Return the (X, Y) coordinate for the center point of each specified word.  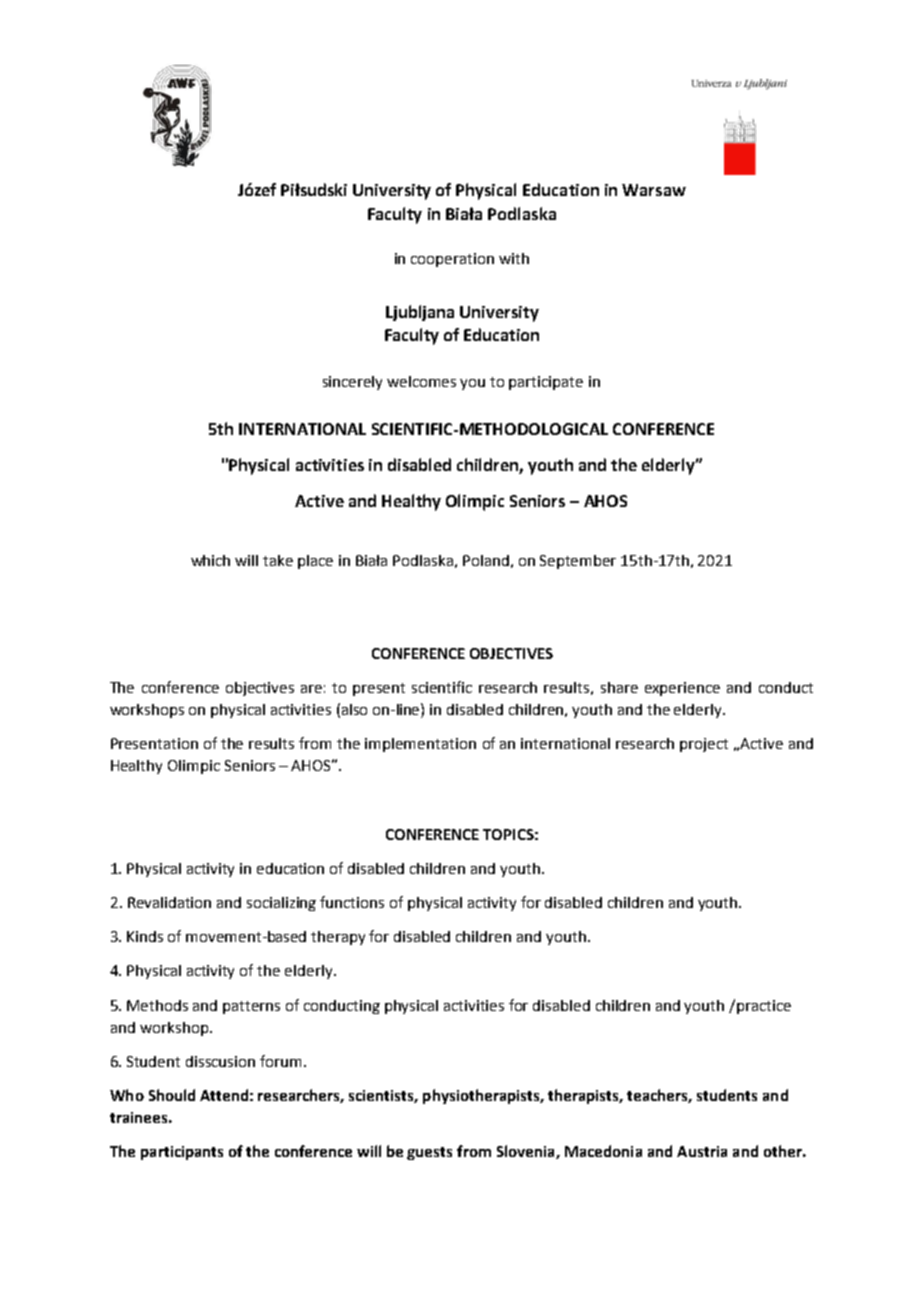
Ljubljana (420, 313)
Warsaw (654, 190)
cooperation (452, 260)
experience (682, 689)
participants (182, 1153)
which (210, 560)
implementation (420, 745)
